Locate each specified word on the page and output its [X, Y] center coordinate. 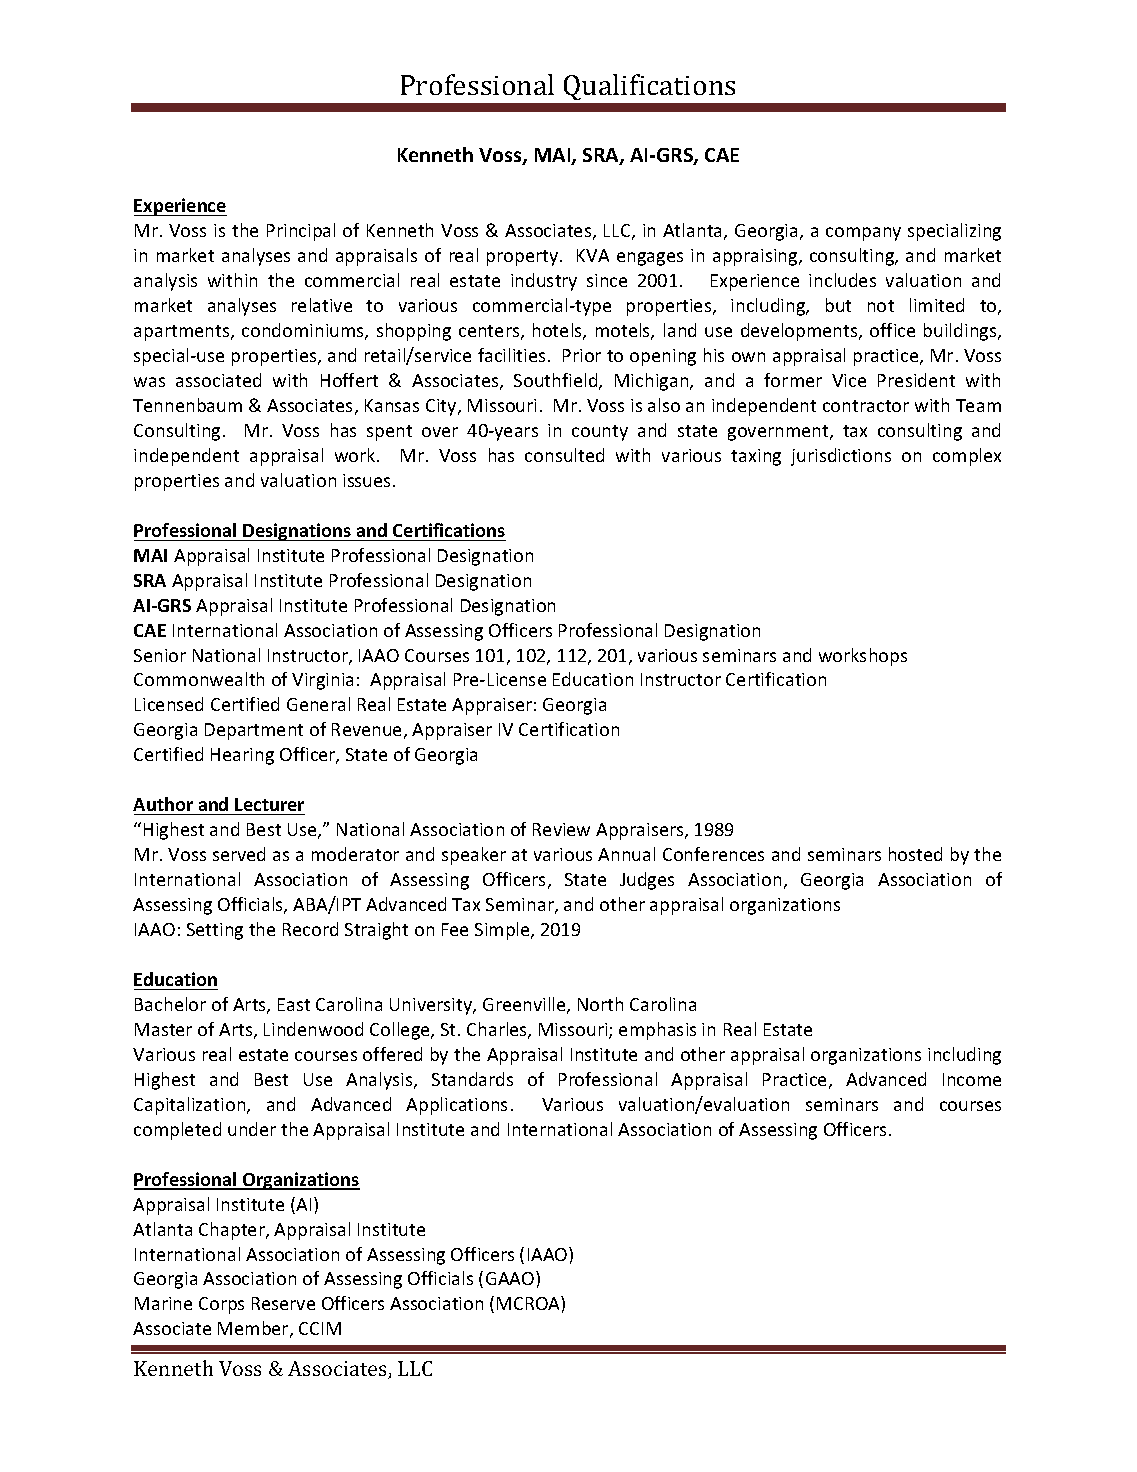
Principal [301, 232]
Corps [221, 1305]
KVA [593, 255]
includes [842, 280]
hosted [915, 854]
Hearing [242, 756]
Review [561, 829]
